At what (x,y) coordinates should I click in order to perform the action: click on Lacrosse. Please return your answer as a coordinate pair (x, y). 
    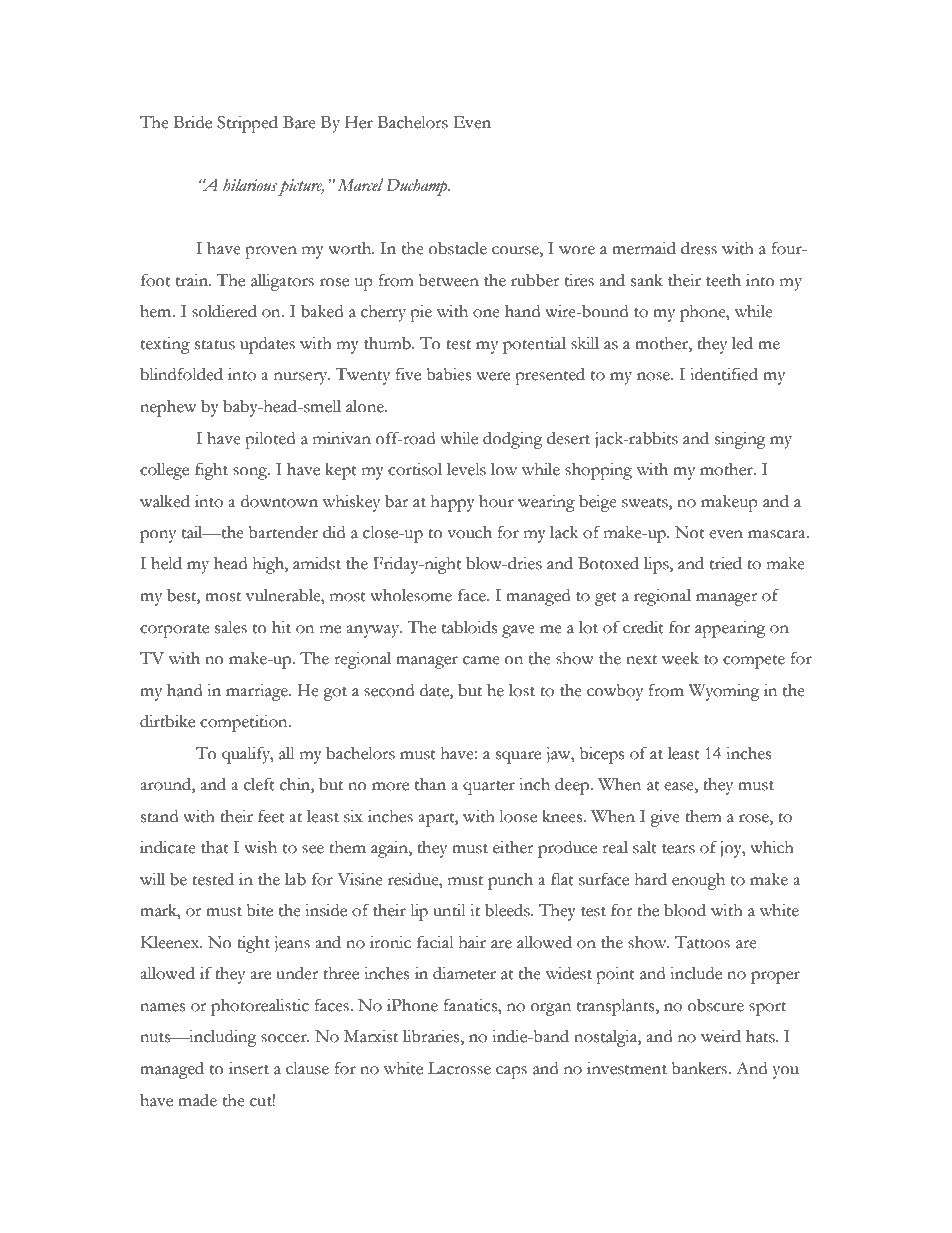
    Looking at the image, I should click on (459, 1068).
